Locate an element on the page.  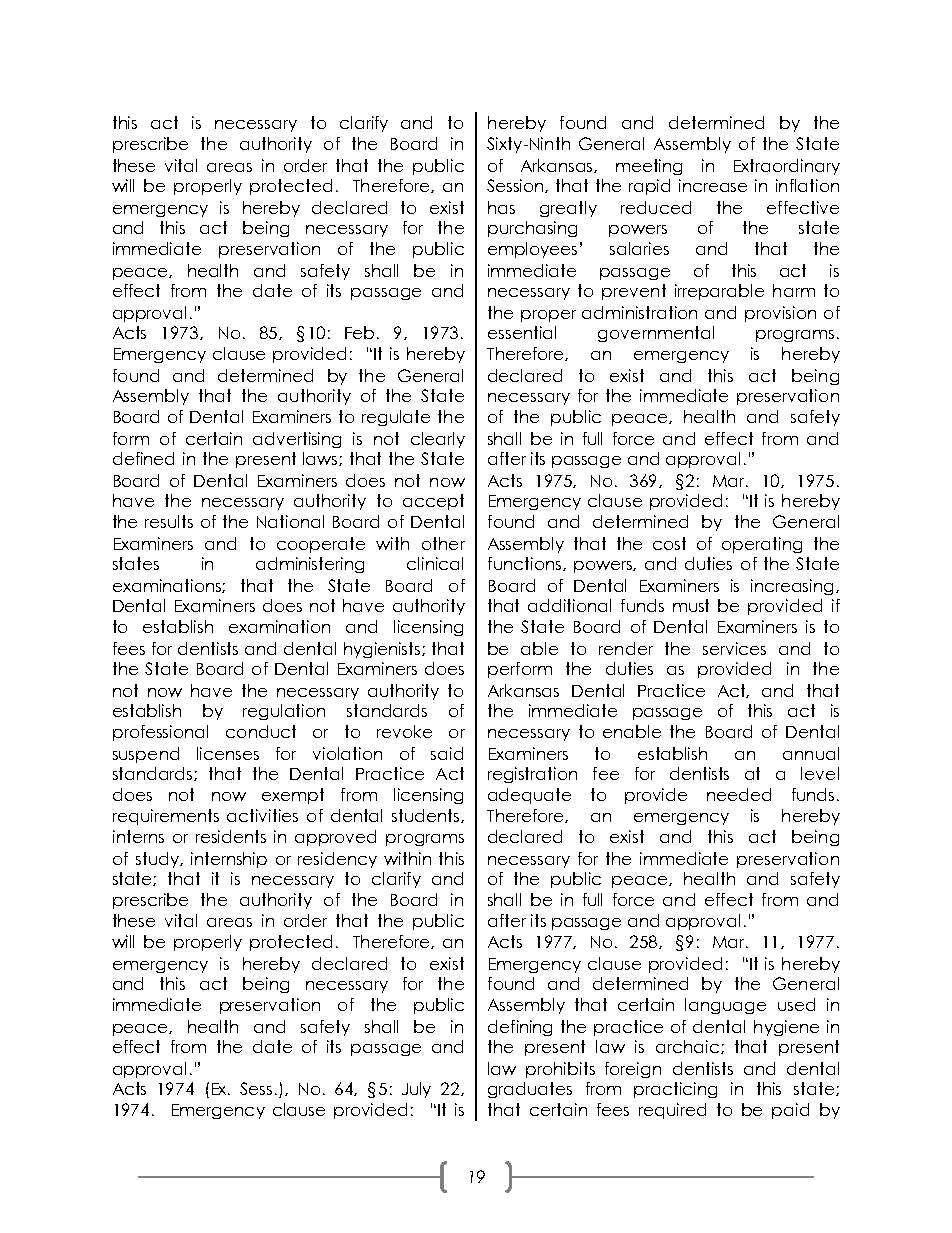
governmental is located at coordinates (656, 334).
